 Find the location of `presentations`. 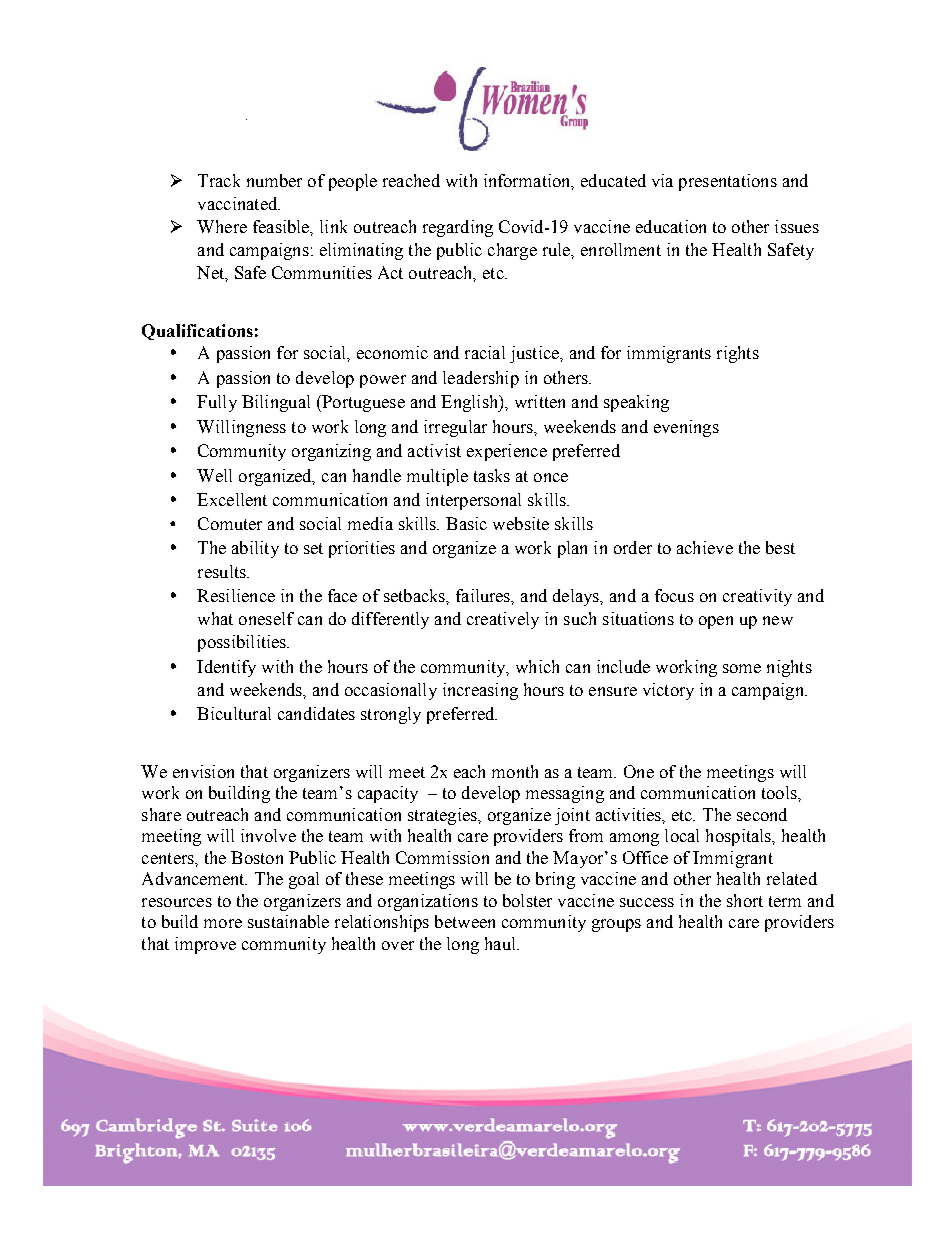

presentations is located at coordinates (728, 182).
